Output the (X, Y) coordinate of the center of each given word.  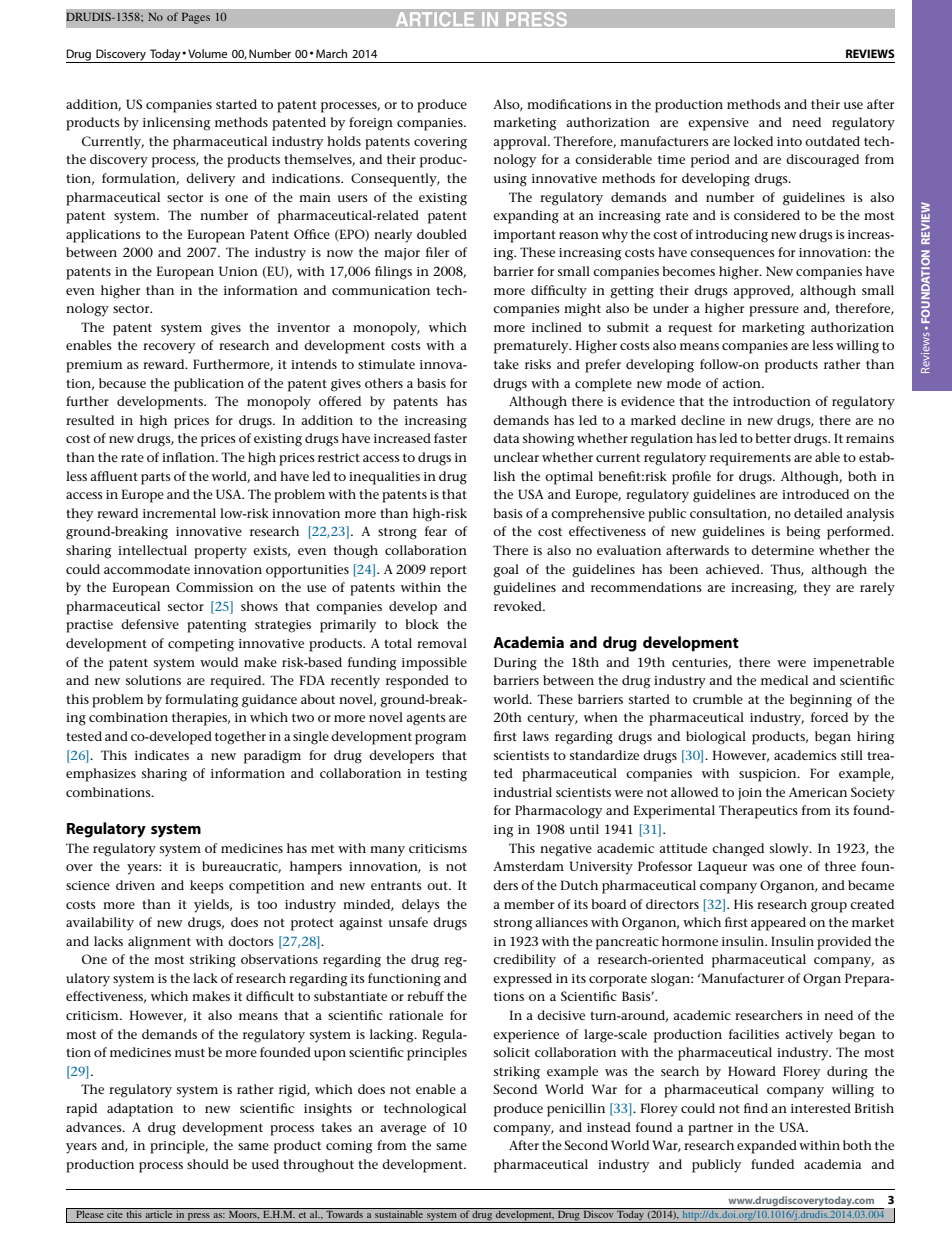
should (208, 1164)
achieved (734, 569)
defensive (150, 624)
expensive (718, 124)
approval (521, 143)
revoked (519, 606)
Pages (196, 18)
